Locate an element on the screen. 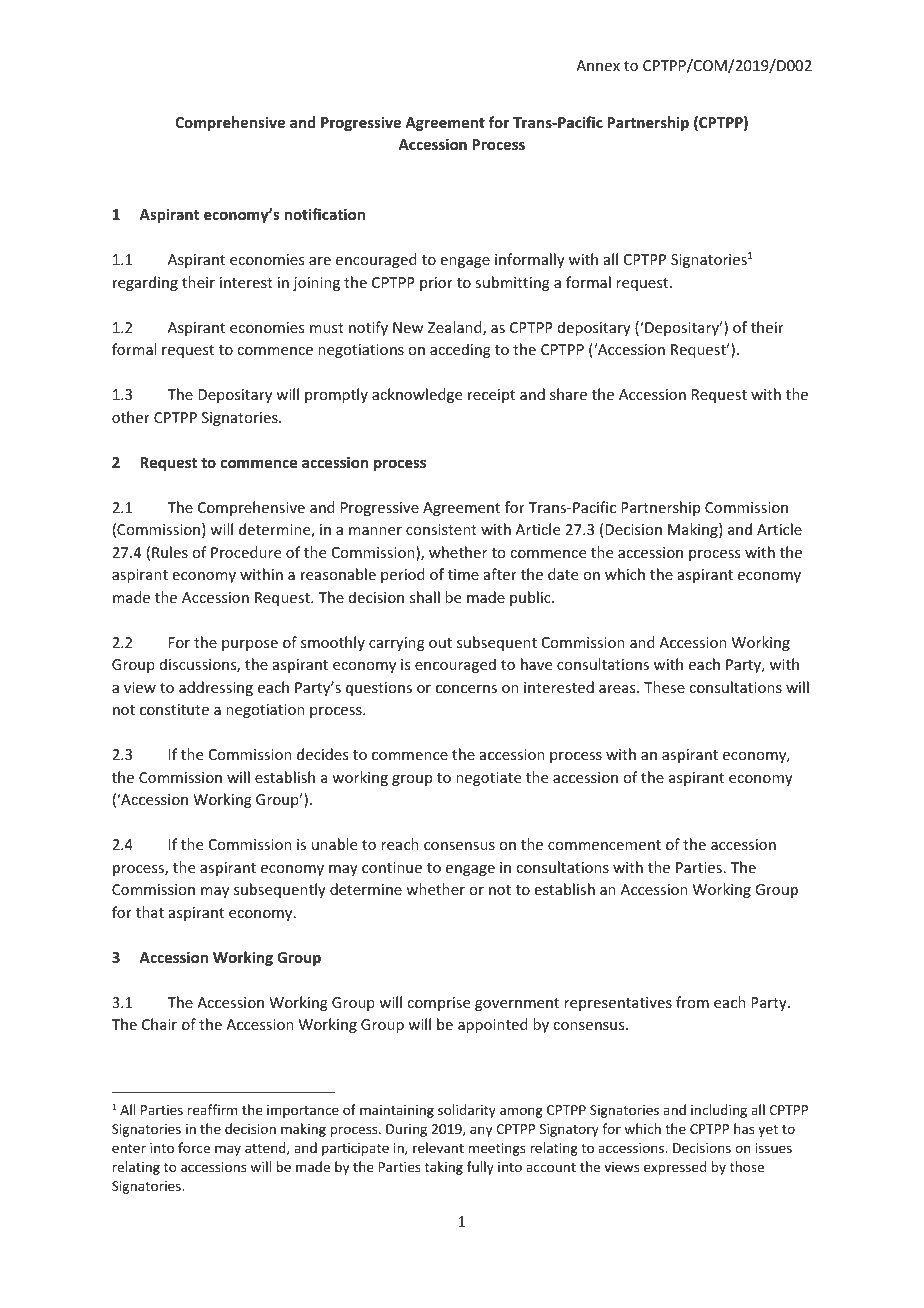 This screenshot has width=924, height=1308. Annex is located at coordinates (598, 65).
